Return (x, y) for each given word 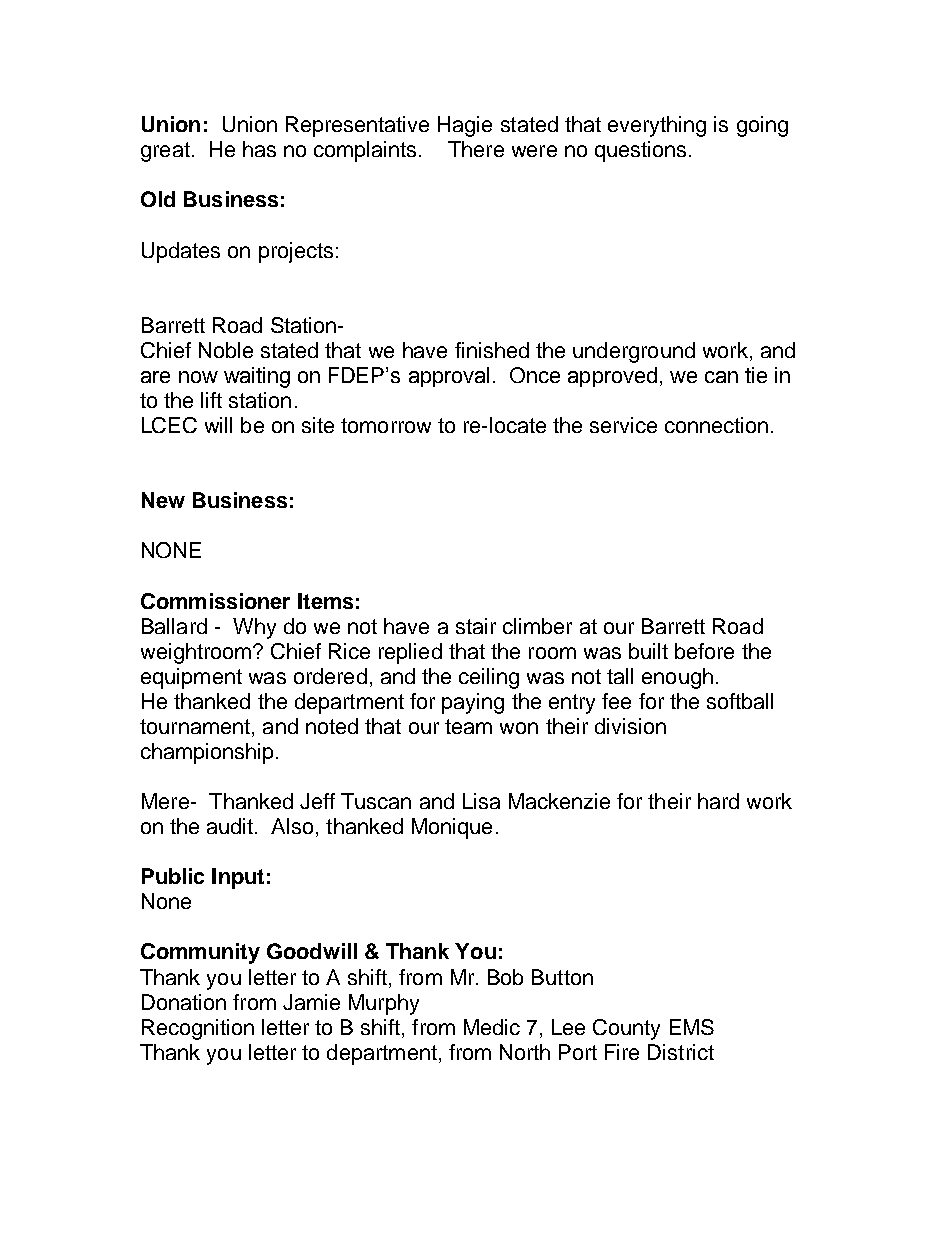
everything (657, 126)
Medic (492, 1027)
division (630, 726)
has (259, 149)
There (476, 149)
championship (207, 753)
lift (211, 400)
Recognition (198, 1029)
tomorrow (386, 425)
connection (716, 425)
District (681, 1052)
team (468, 726)
